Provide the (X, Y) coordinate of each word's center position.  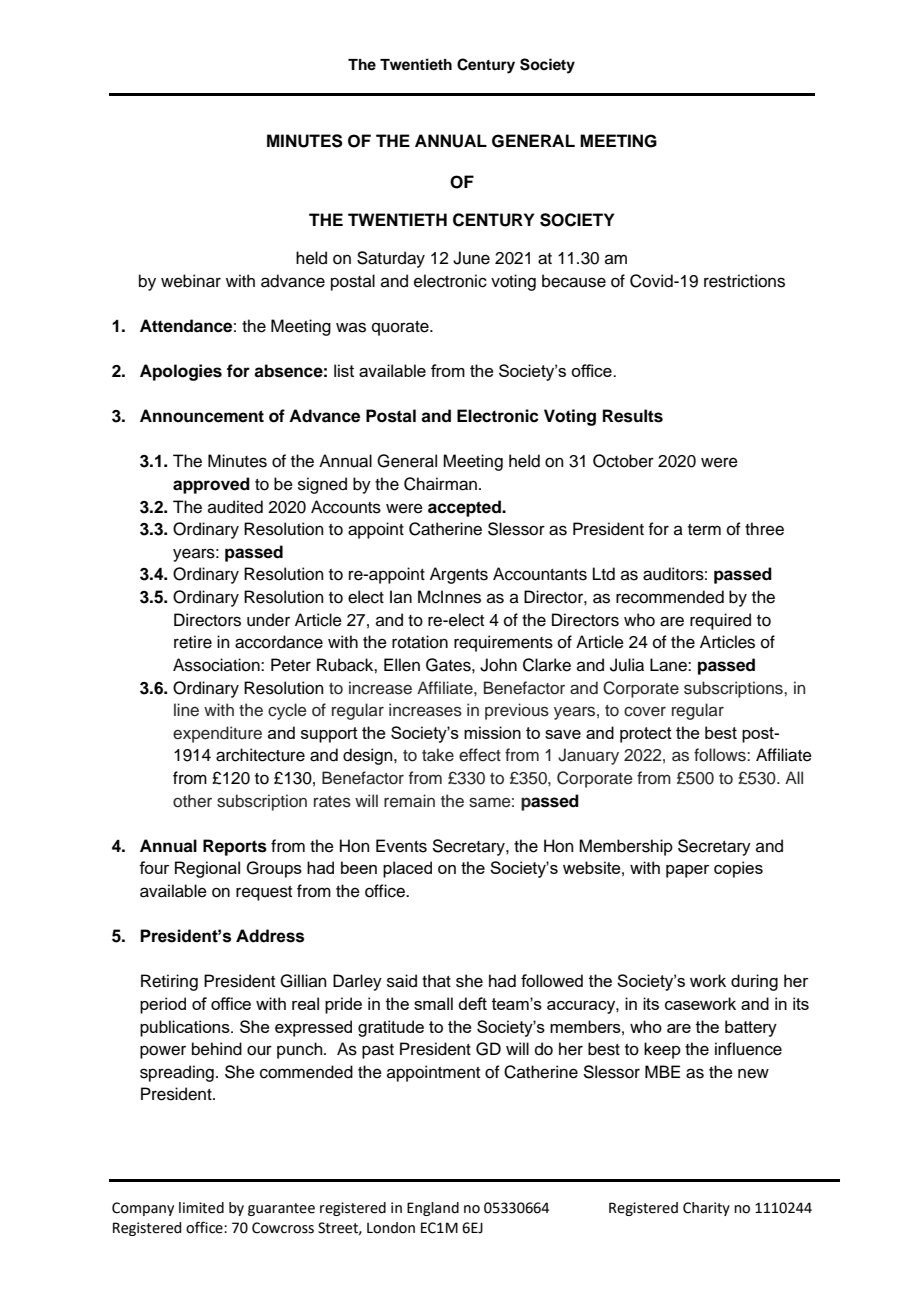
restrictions (744, 281)
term (704, 530)
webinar (191, 281)
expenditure (217, 734)
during (754, 982)
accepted (465, 508)
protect (646, 735)
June (471, 258)
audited (235, 507)
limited (201, 1208)
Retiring (169, 982)
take (438, 755)
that (436, 981)
